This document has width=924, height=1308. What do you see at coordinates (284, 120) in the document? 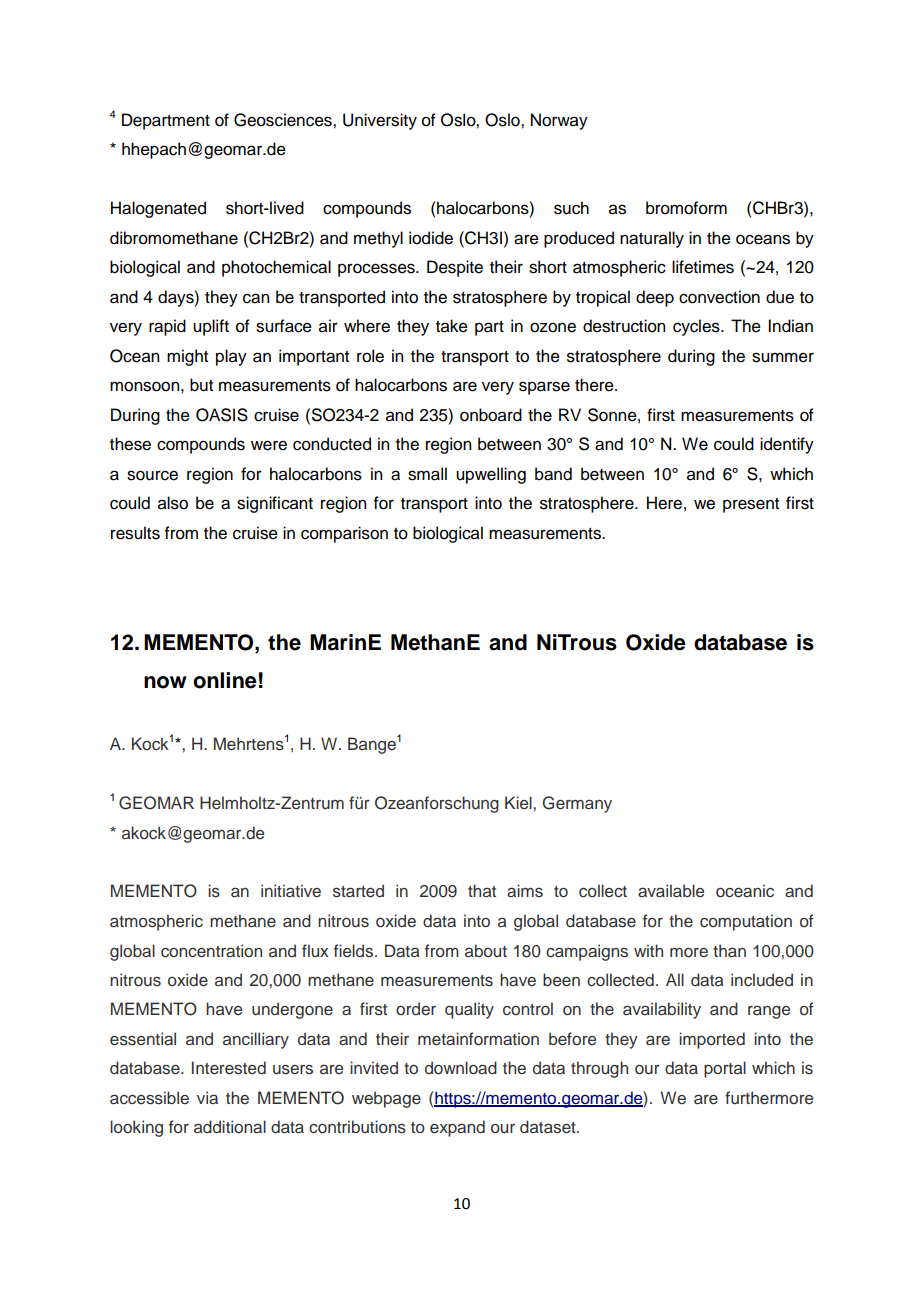
I see `Geosciences` at bounding box center [284, 120].
